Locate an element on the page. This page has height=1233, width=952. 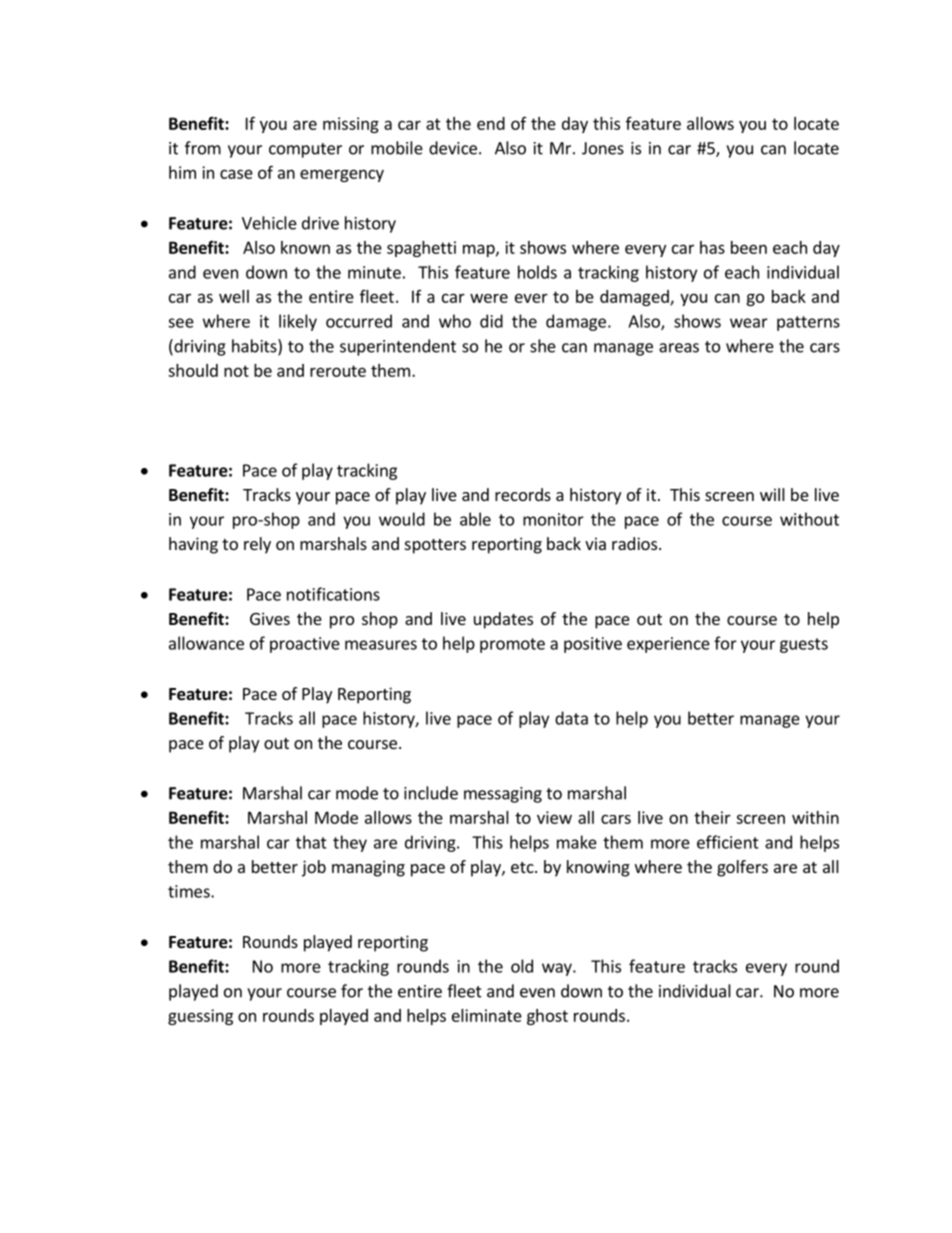
rely is located at coordinates (257, 545).
